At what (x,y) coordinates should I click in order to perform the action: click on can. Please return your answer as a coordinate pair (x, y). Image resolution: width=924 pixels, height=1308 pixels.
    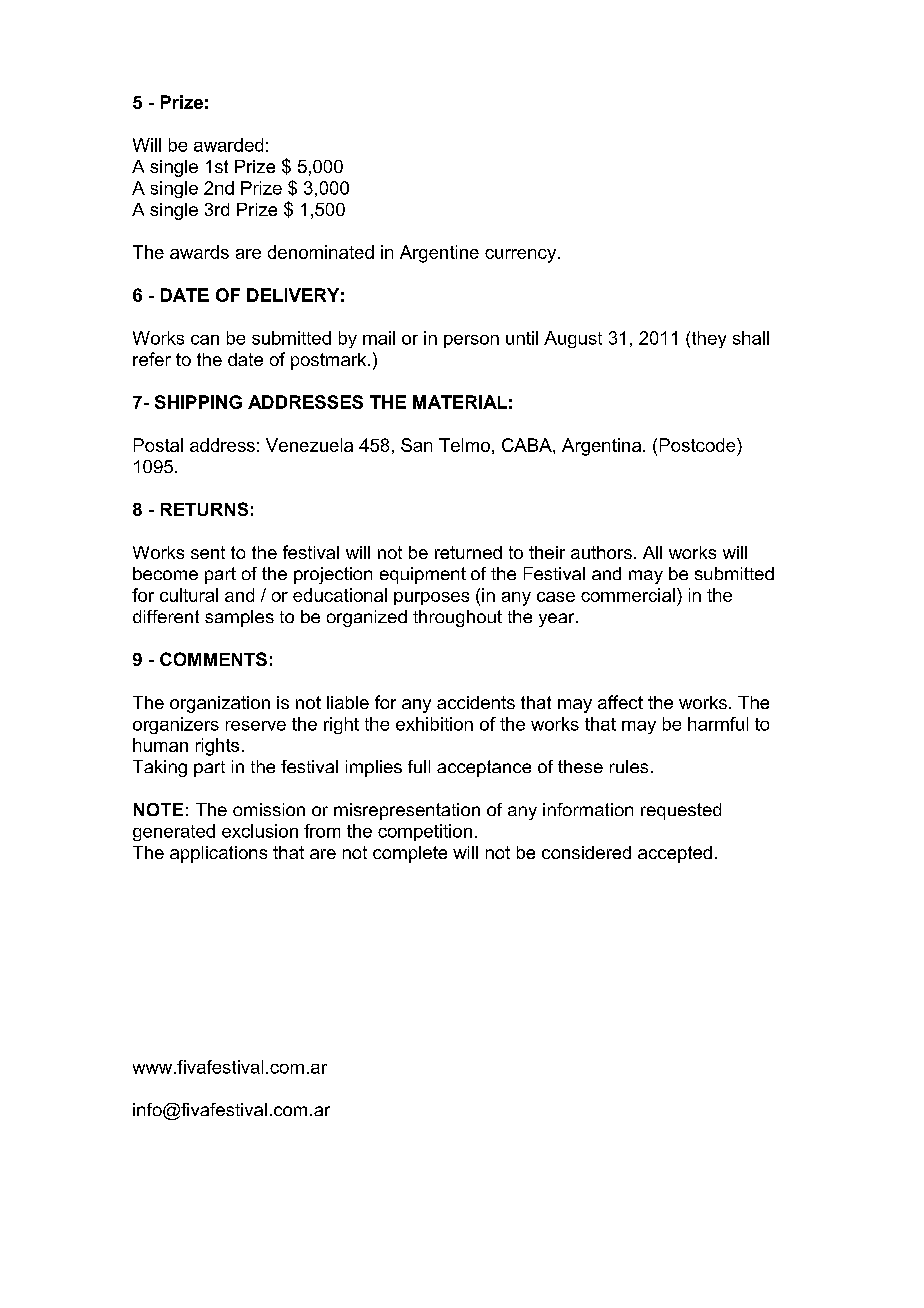
    Looking at the image, I should click on (205, 340).
